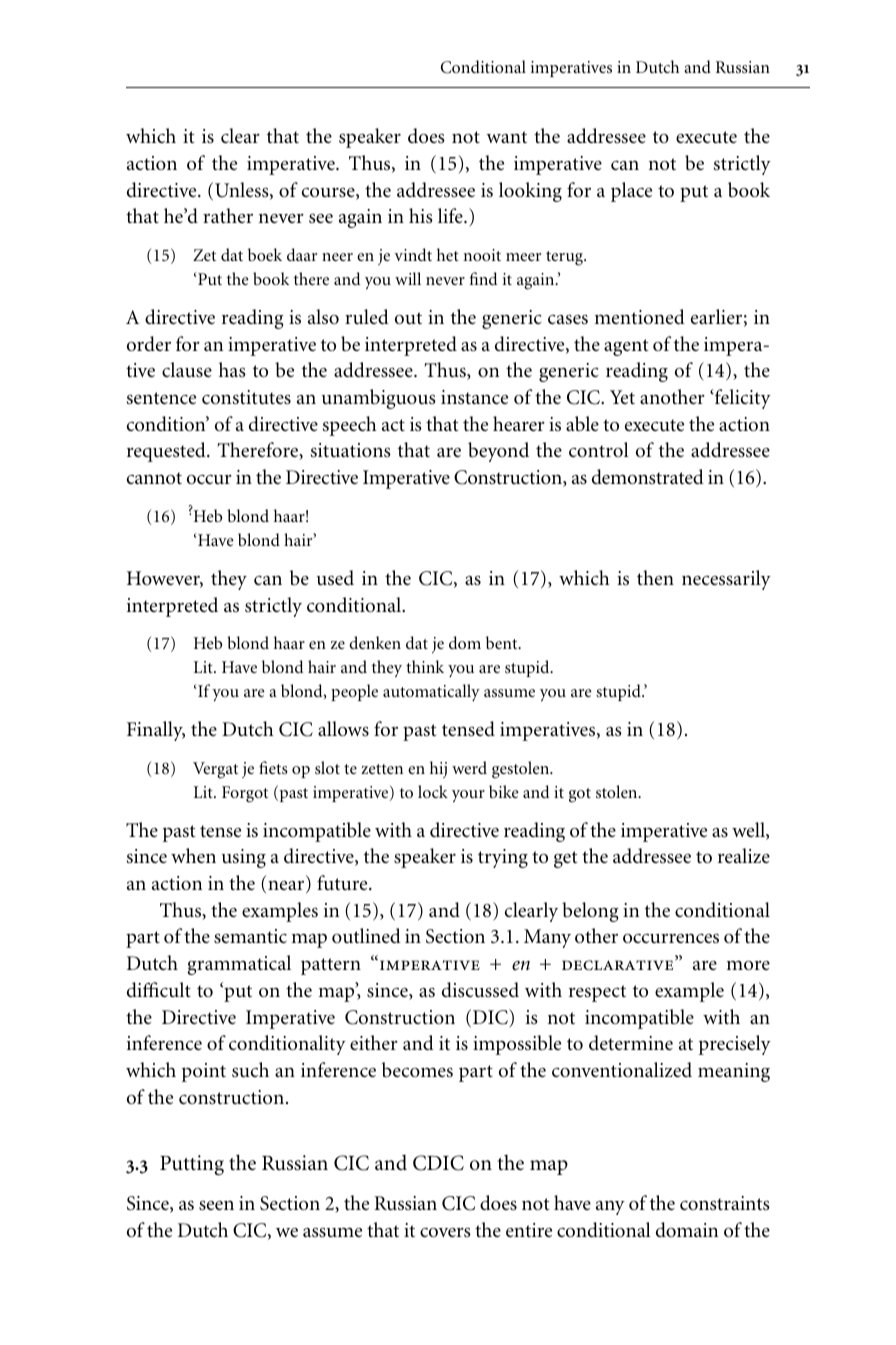  I want to click on then, so click(655, 578).
